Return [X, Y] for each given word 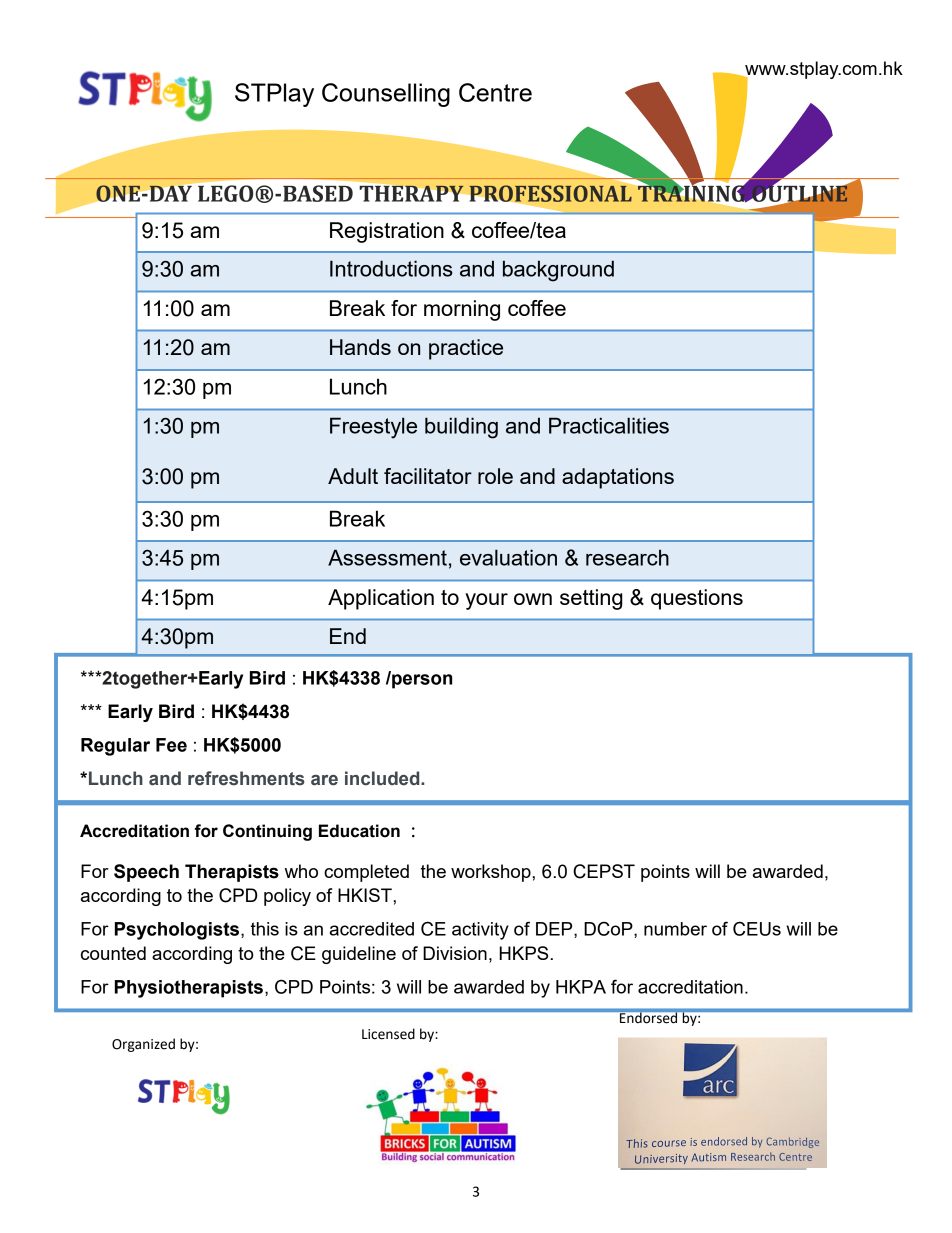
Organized [143, 1045]
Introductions [391, 268]
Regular [115, 747]
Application [381, 599]
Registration [387, 232]
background [558, 271]
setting [591, 599]
